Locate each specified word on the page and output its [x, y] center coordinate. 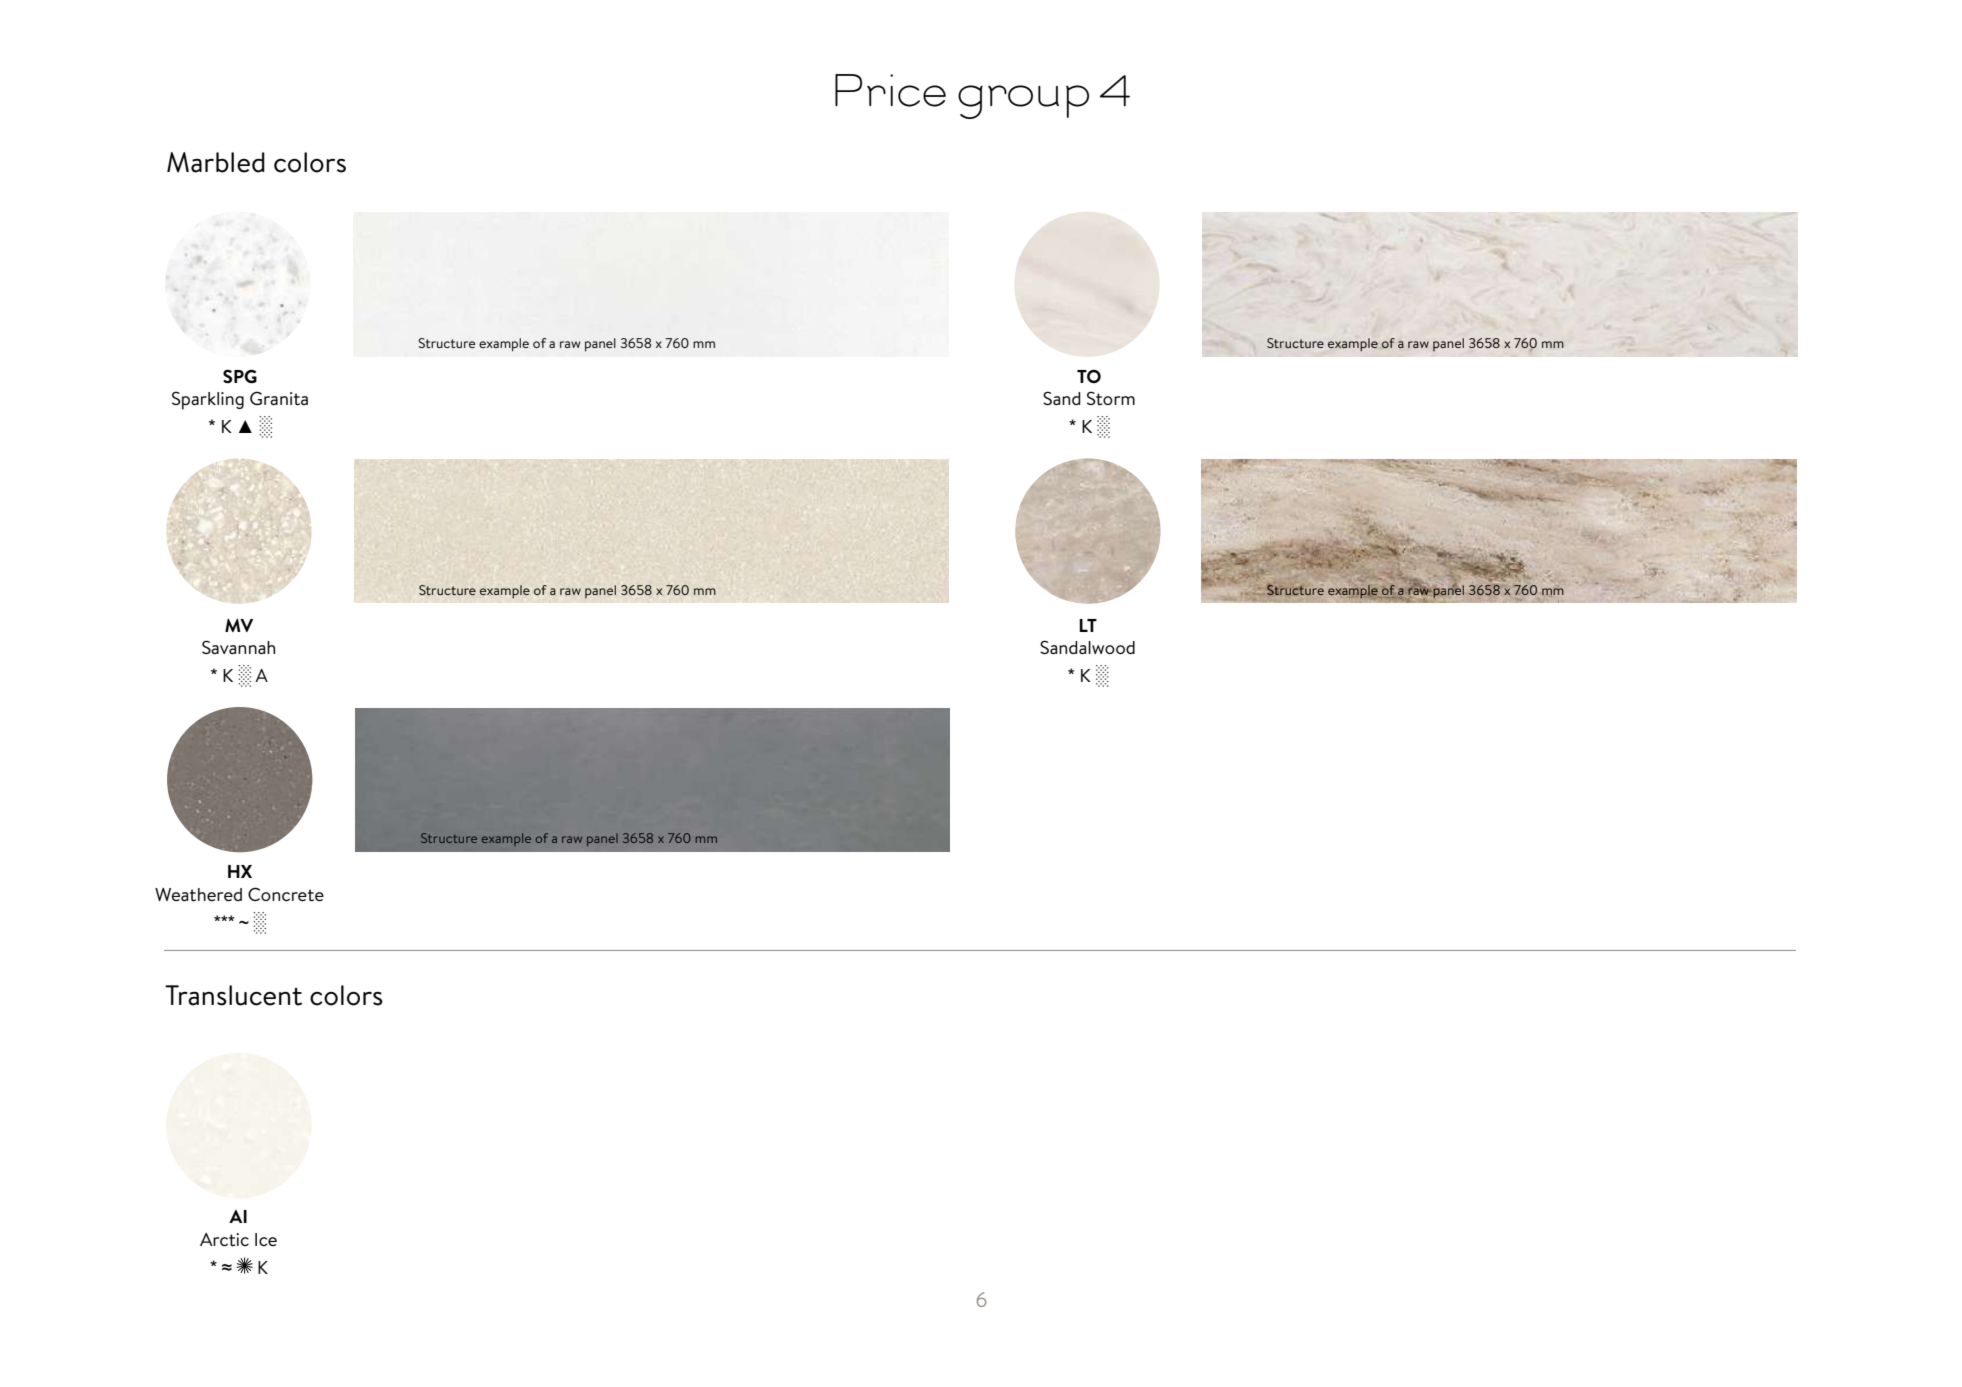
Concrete [286, 894]
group [1023, 102]
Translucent [233, 995]
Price [890, 90]
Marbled [216, 162]
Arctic [224, 1240]
